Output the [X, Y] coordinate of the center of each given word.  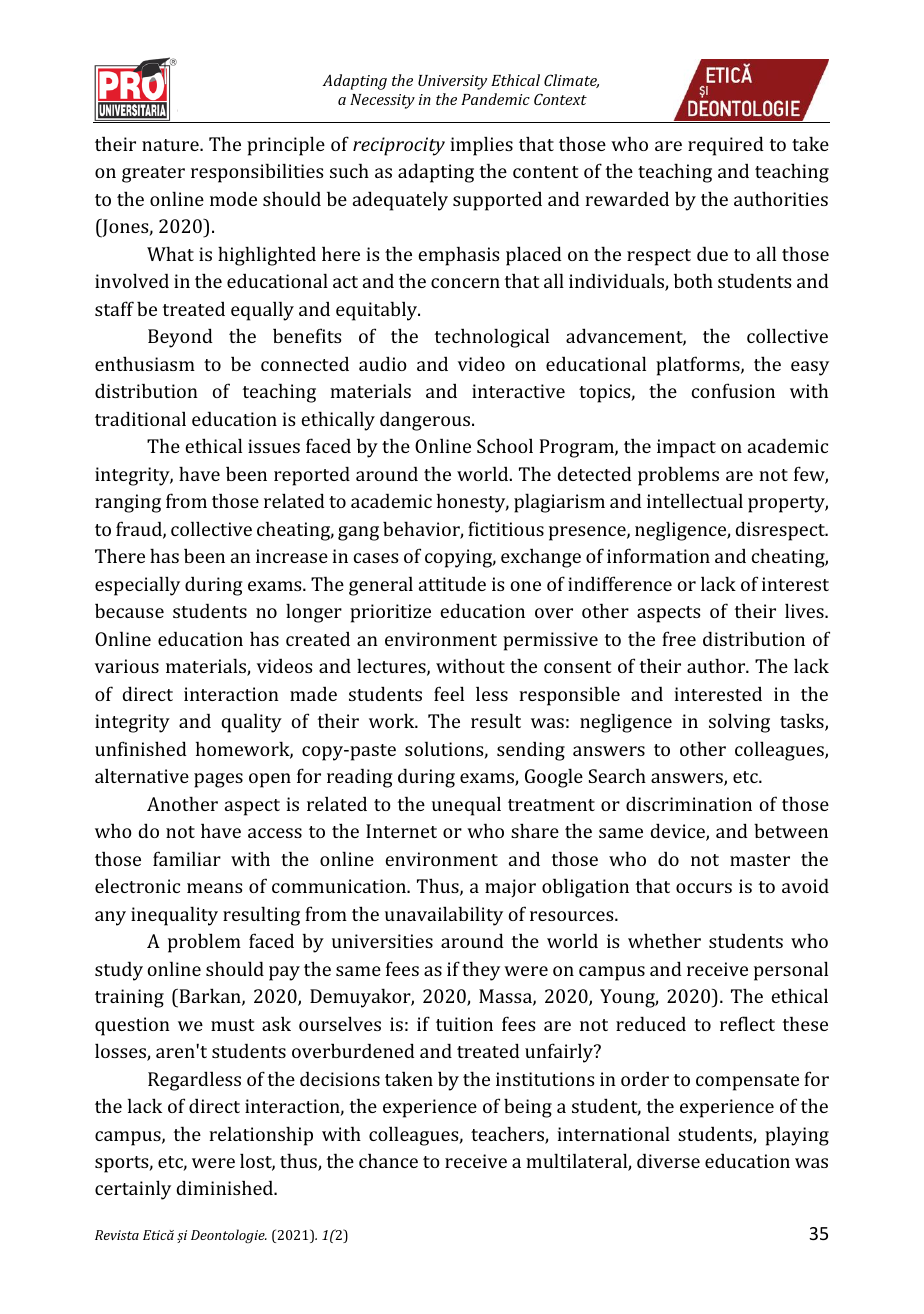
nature [171, 145]
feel [449, 693]
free [679, 638]
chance [388, 1161]
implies [481, 146]
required [726, 146]
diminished [226, 1187]
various [127, 666]
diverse [668, 1160]
